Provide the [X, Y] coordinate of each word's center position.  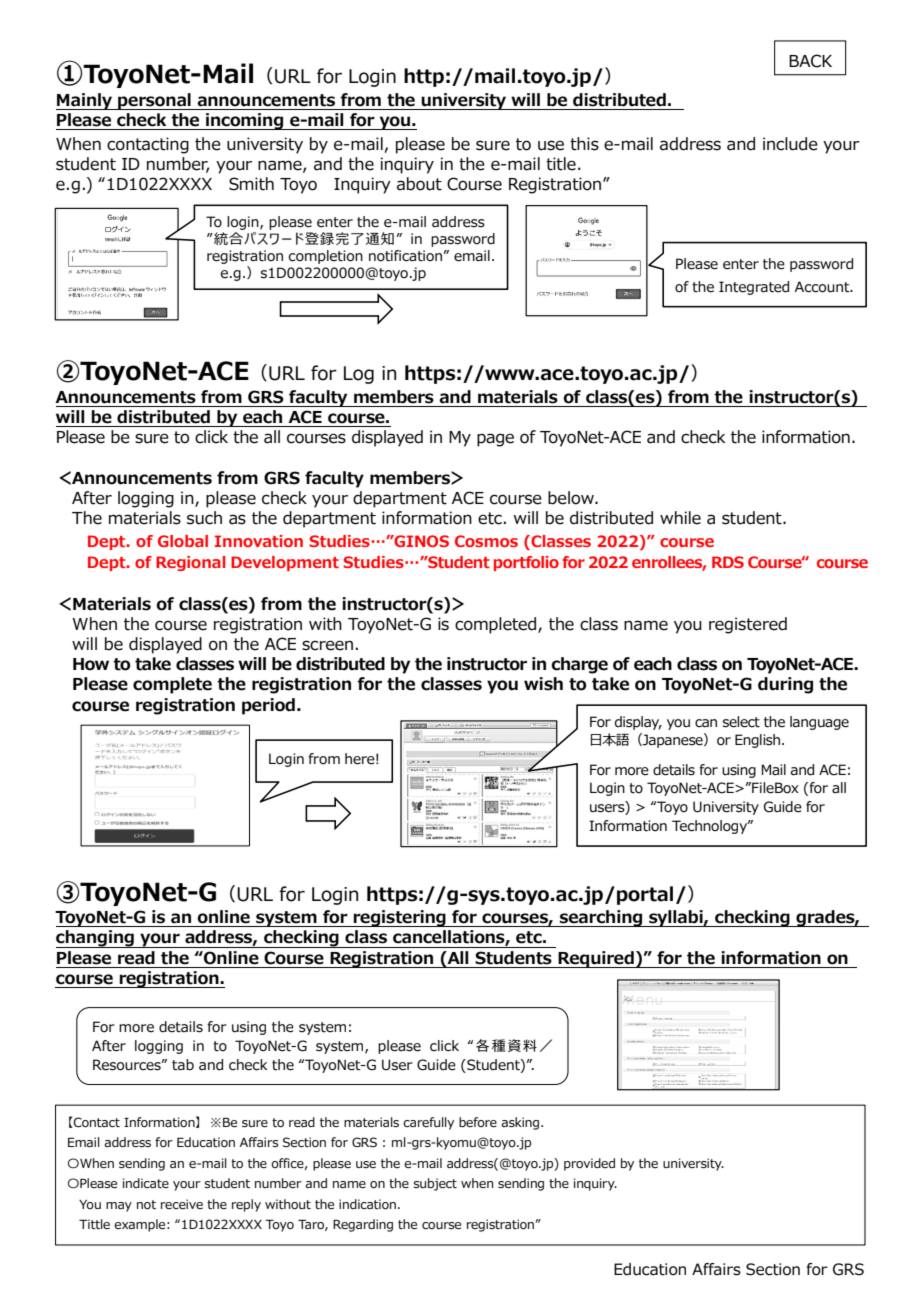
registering [400, 918]
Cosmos [486, 541]
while [680, 518]
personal [154, 101]
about [419, 184]
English [759, 741]
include [790, 144]
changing [96, 939]
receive [182, 1204]
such [204, 518]
